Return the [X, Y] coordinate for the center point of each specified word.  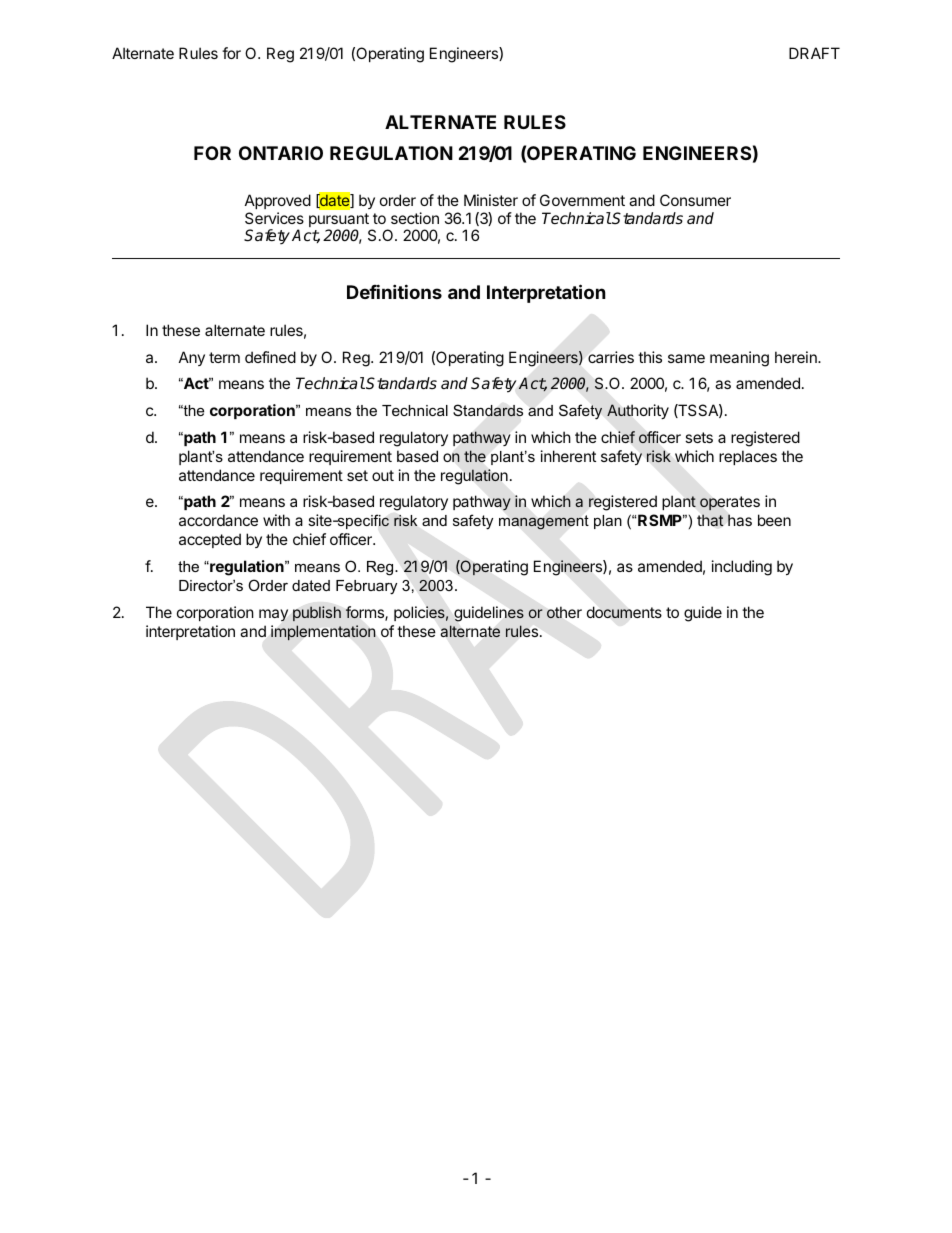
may [273, 615]
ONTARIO [281, 153]
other [564, 612]
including [742, 568]
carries [611, 357]
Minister [491, 200]
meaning [739, 359]
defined [270, 357]
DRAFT [814, 53]
